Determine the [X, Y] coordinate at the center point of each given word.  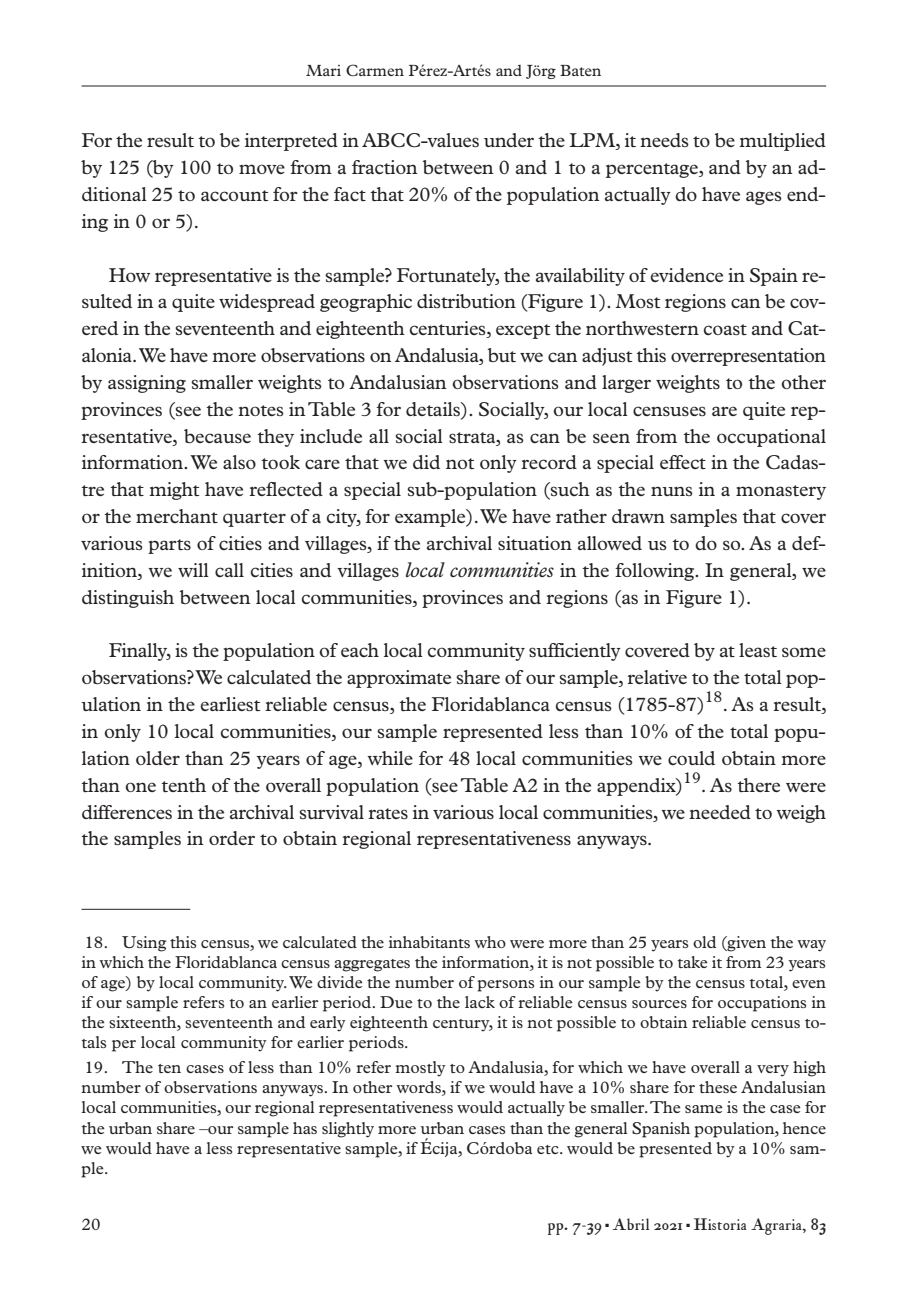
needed [720, 812]
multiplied [782, 142]
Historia [720, 1224]
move [262, 169]
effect [683, 462]
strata [473, 437]
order [232, 838]
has [305, 1128]
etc [549, 1149]
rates [388, 813]
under [509, 140]
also [239, 462]
